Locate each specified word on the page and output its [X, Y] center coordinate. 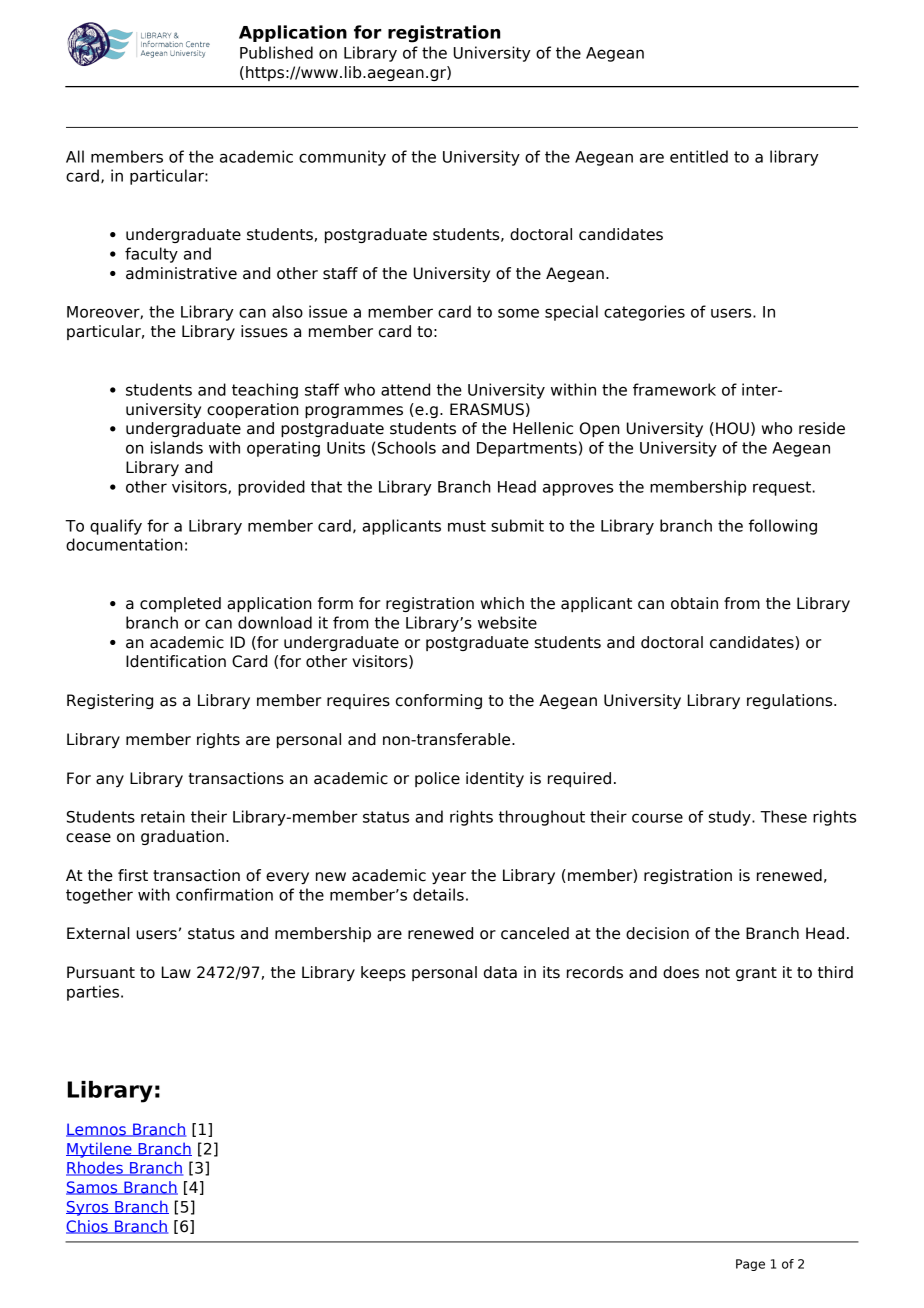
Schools [407, 447]
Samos [93, 1188]
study [731, 818]
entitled [699, 156]
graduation [182, 837]
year [449, 878]
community [342, 158]
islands [177, 447]
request [783, 488]
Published [276, 52]
